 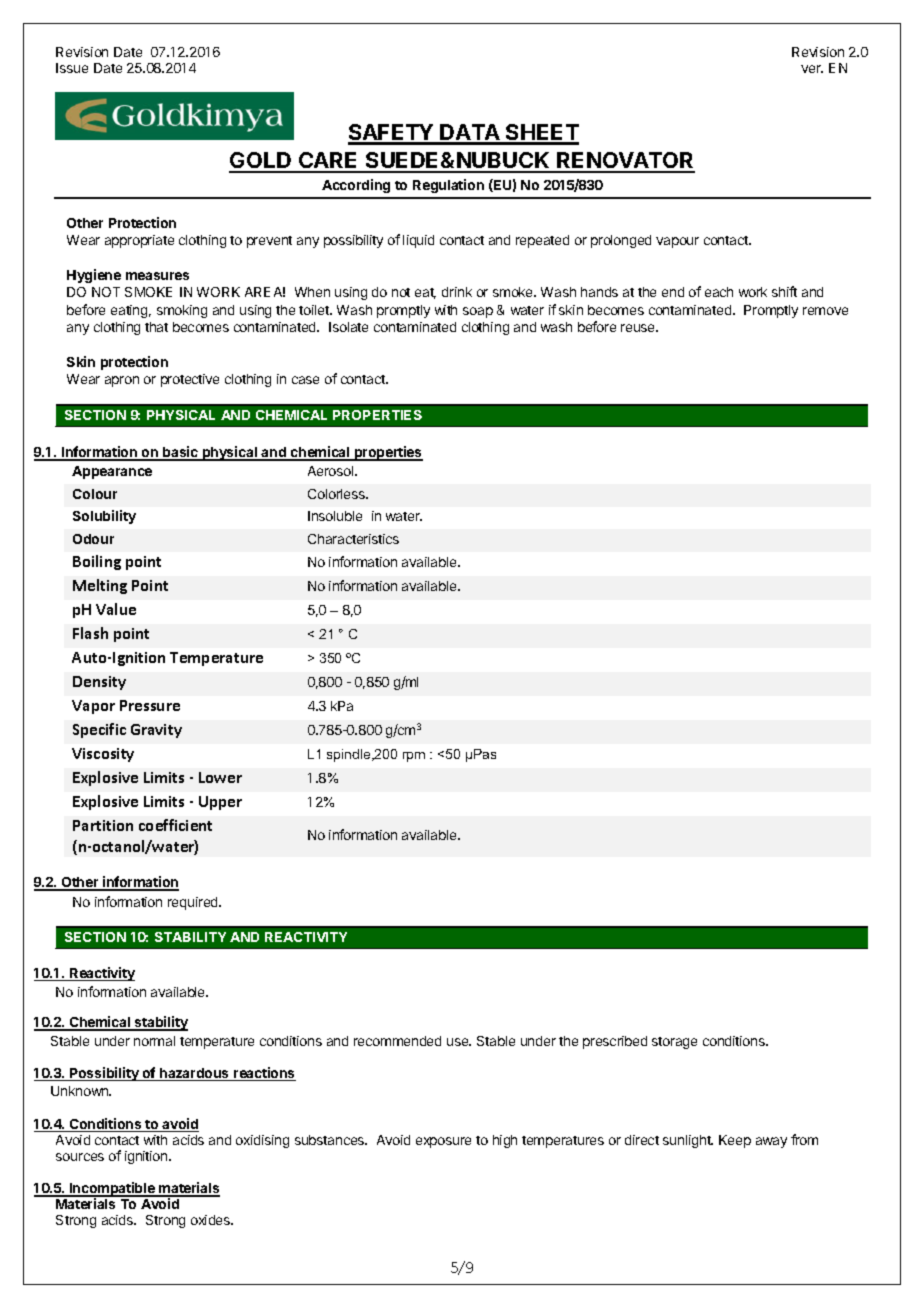 What do you see at coordinates (414, 757) in the image?
I see `rpm` at bounding box center [414, 757].
